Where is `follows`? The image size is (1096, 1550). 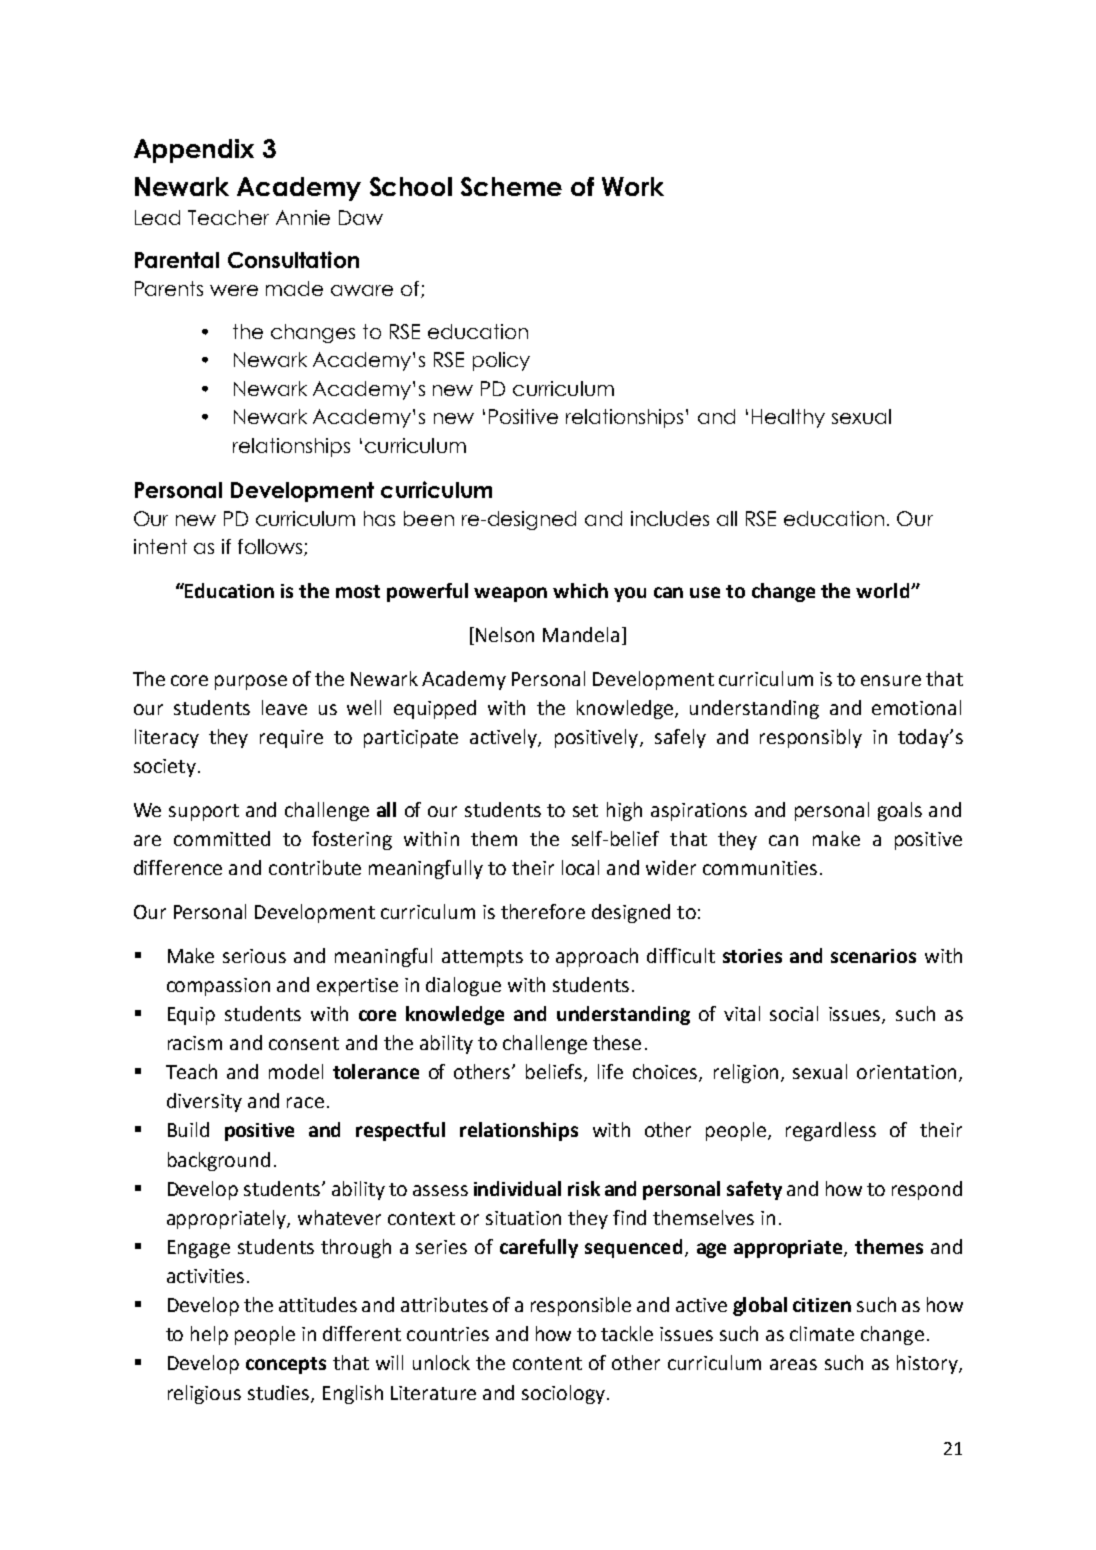
follows is located at coordinates (271, 547).
